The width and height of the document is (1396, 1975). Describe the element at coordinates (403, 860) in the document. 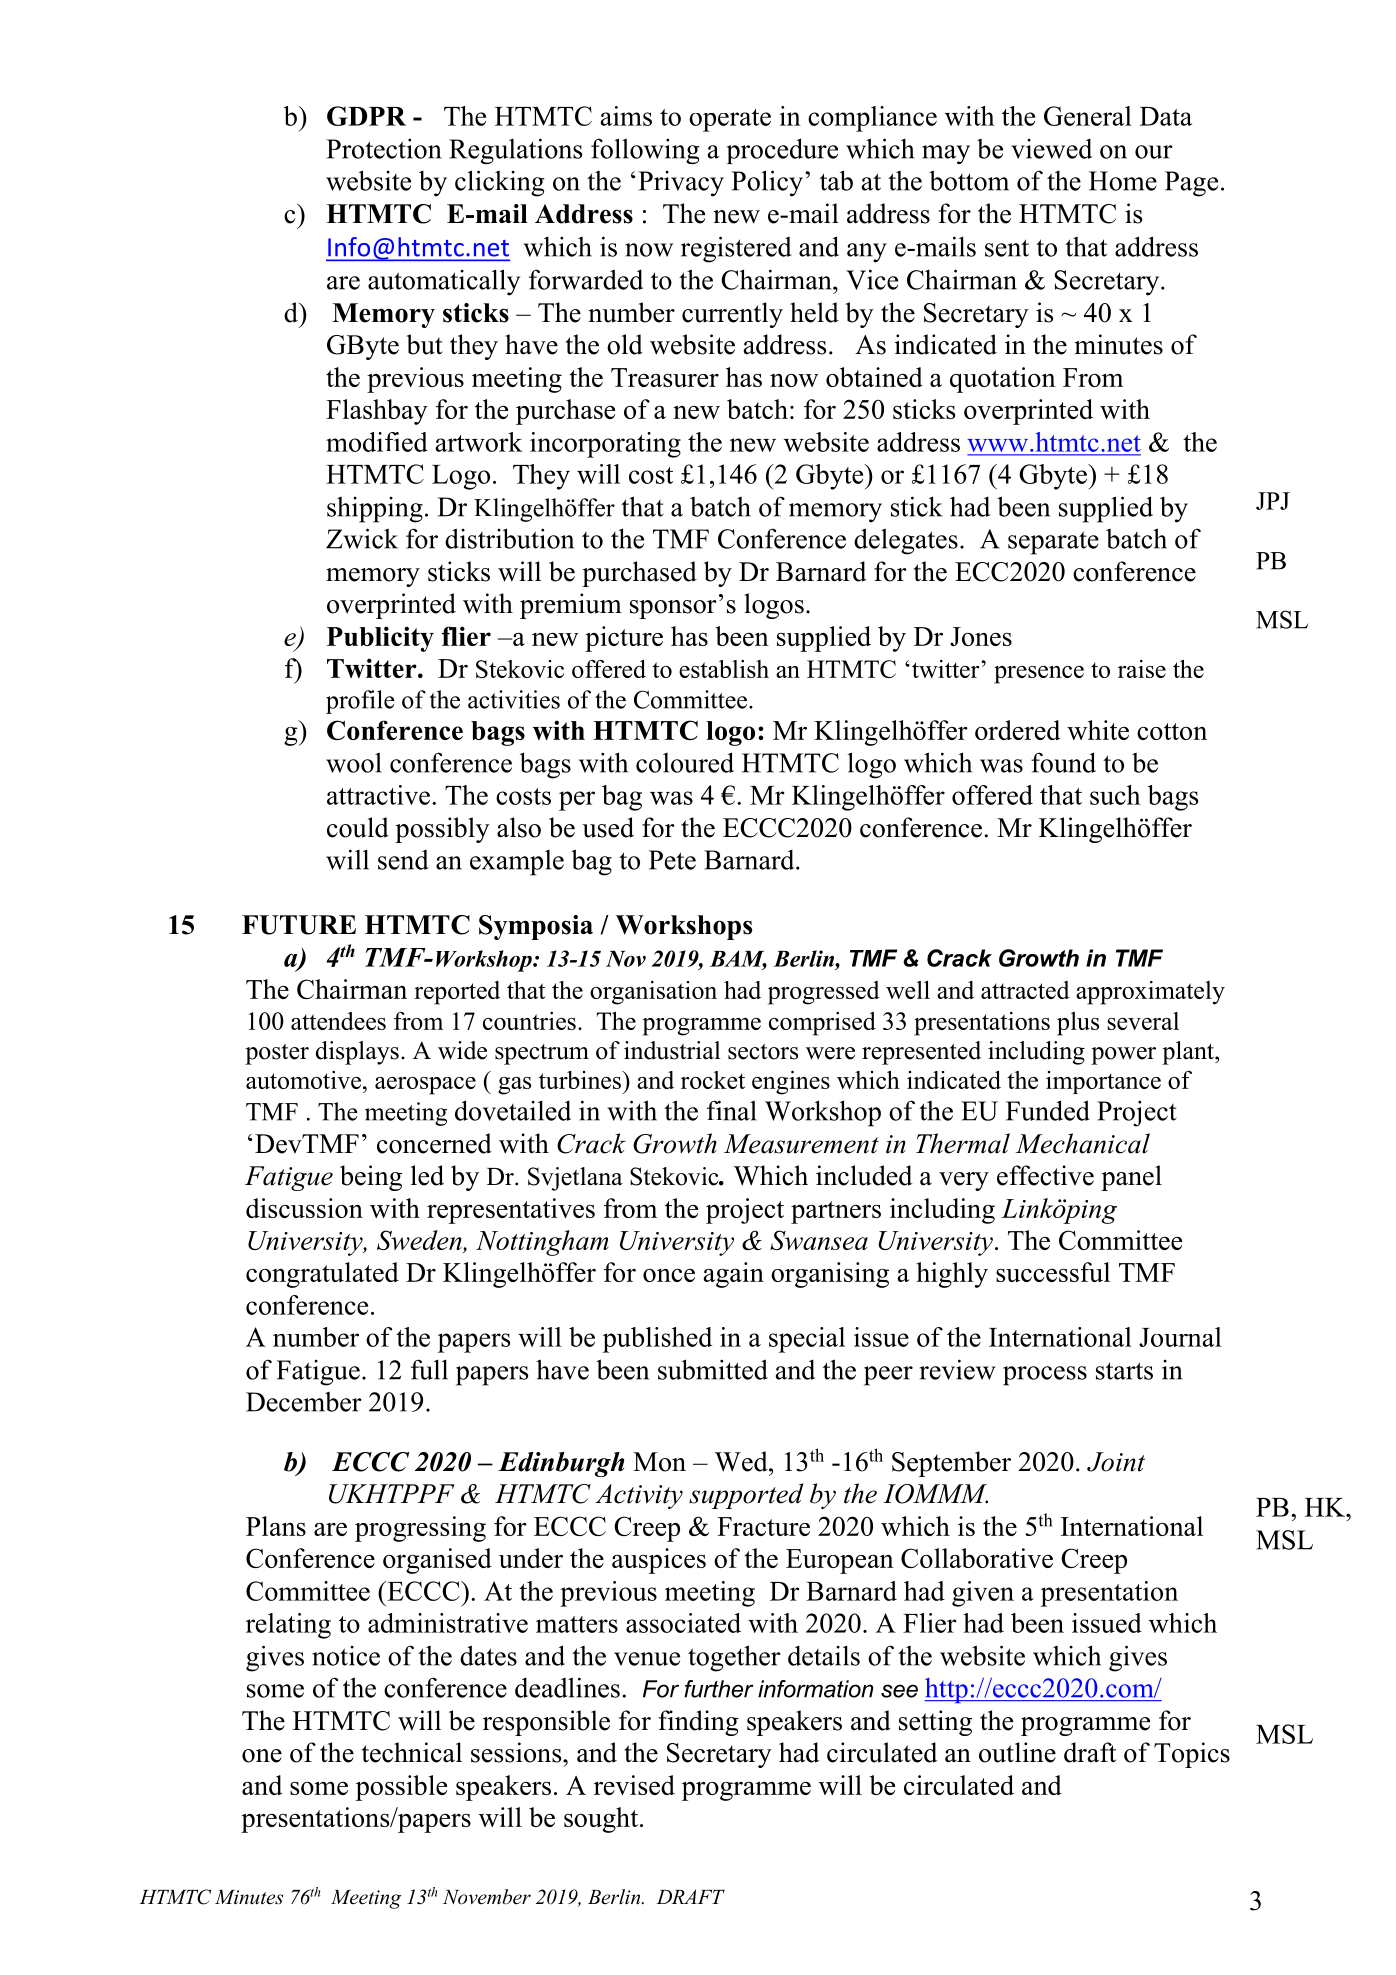

I see `send` at that location.
